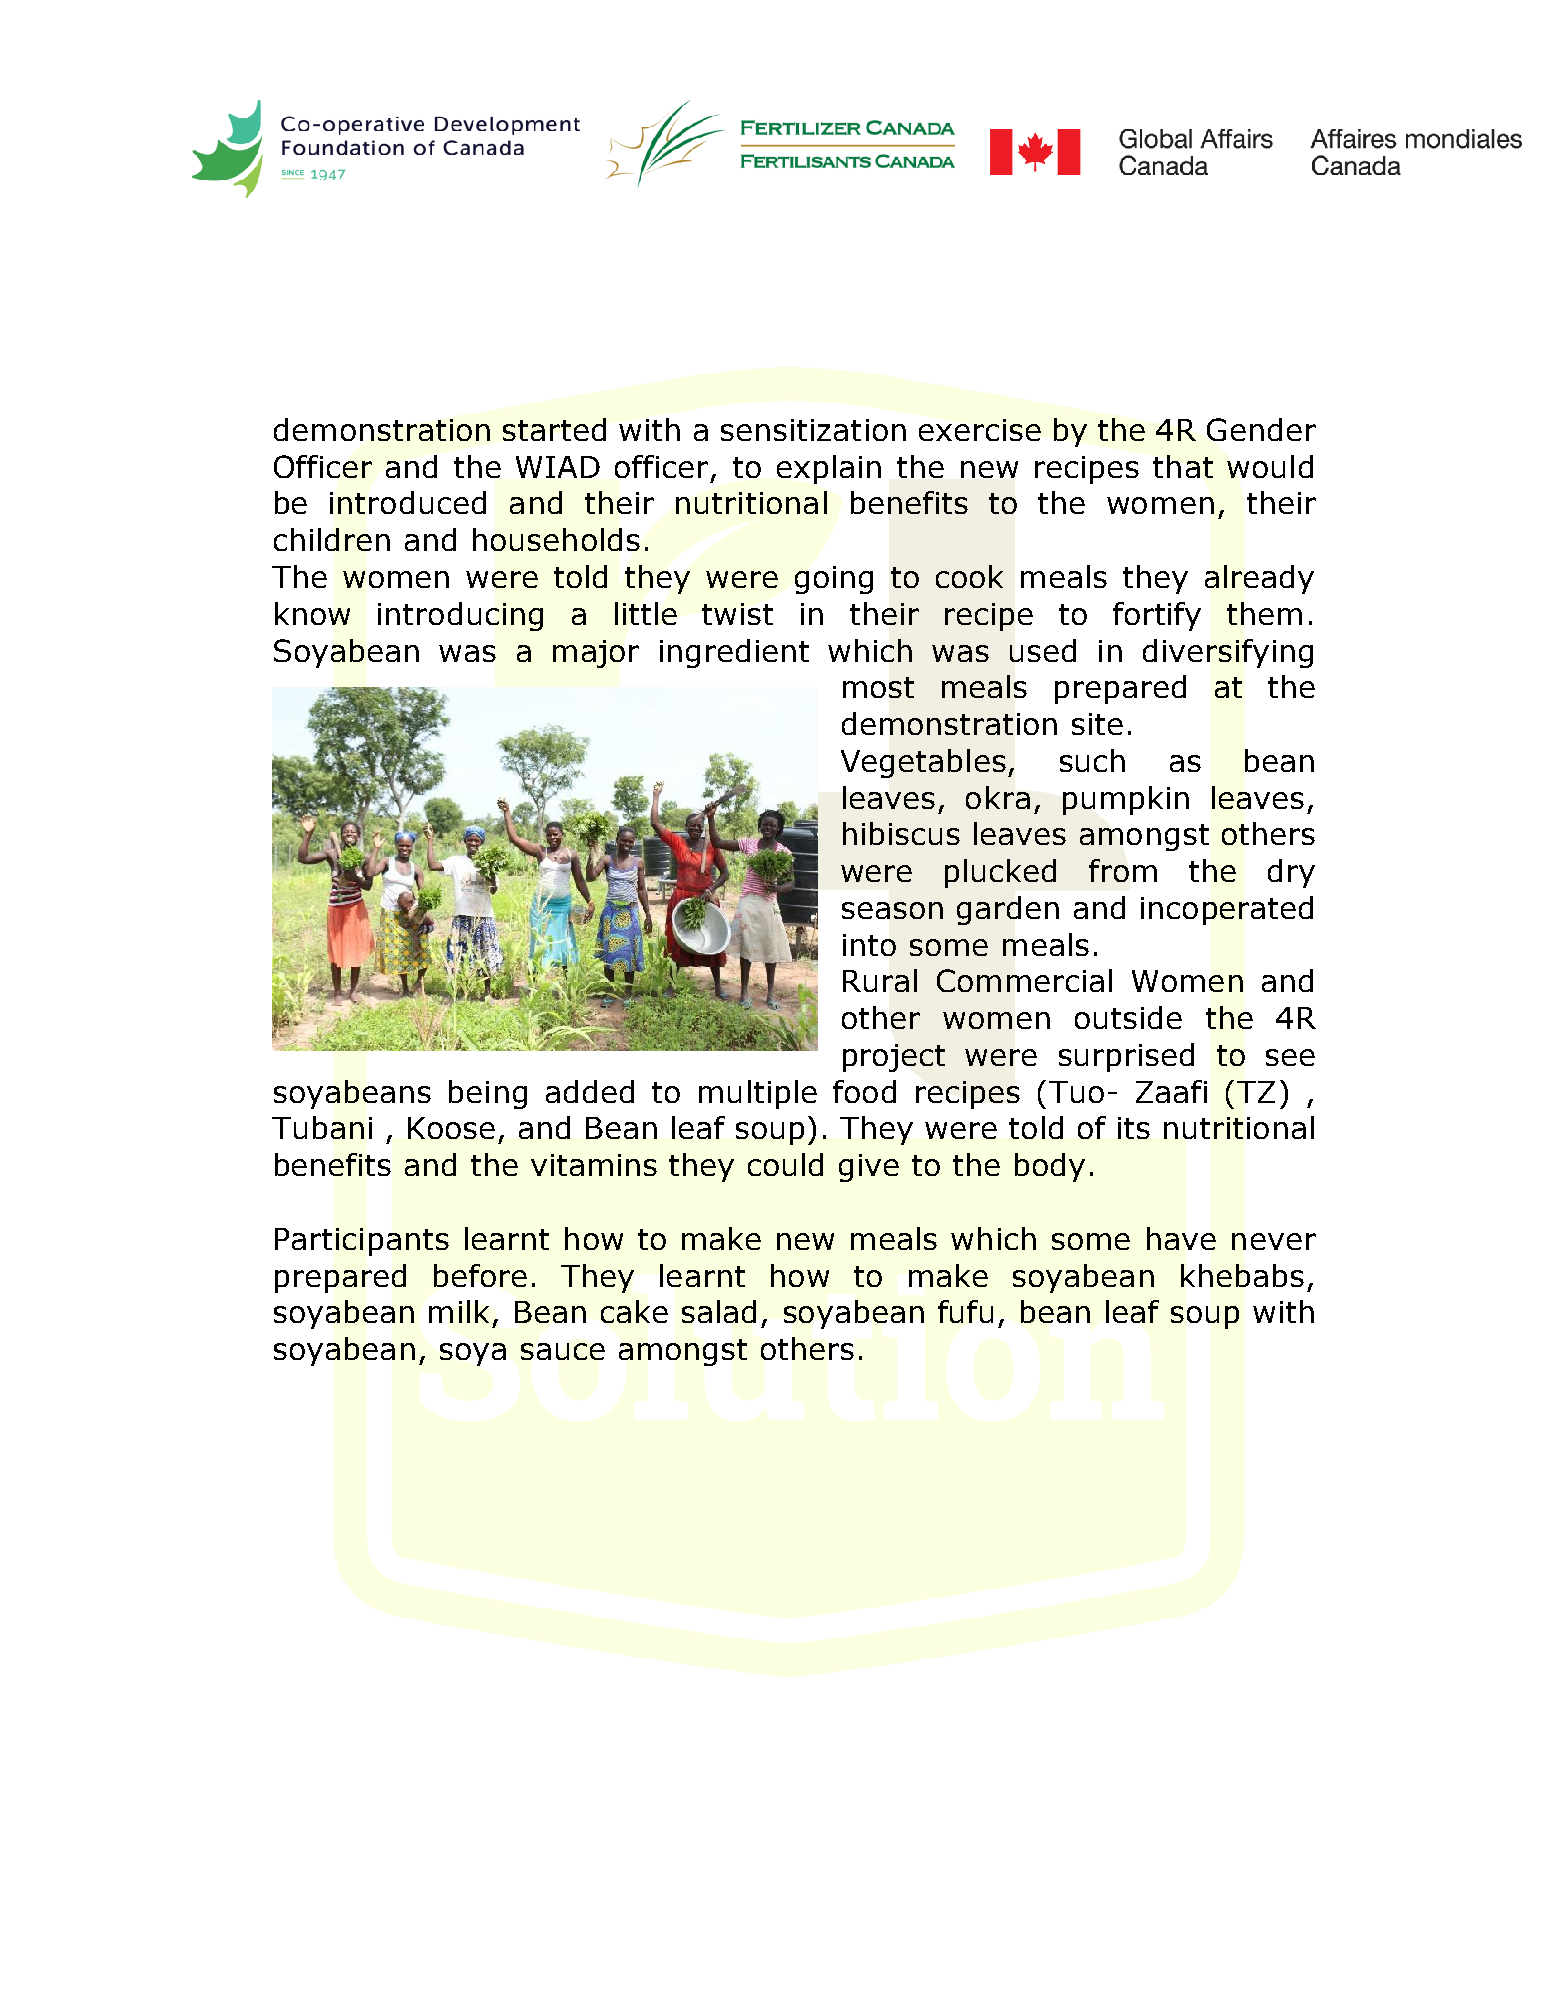 The width and height of the screenshot is (1543, 1997). What do you see at coordinates (1092, 760) in the screenshot?
I see `such` at bounding box center [1092, 760].
